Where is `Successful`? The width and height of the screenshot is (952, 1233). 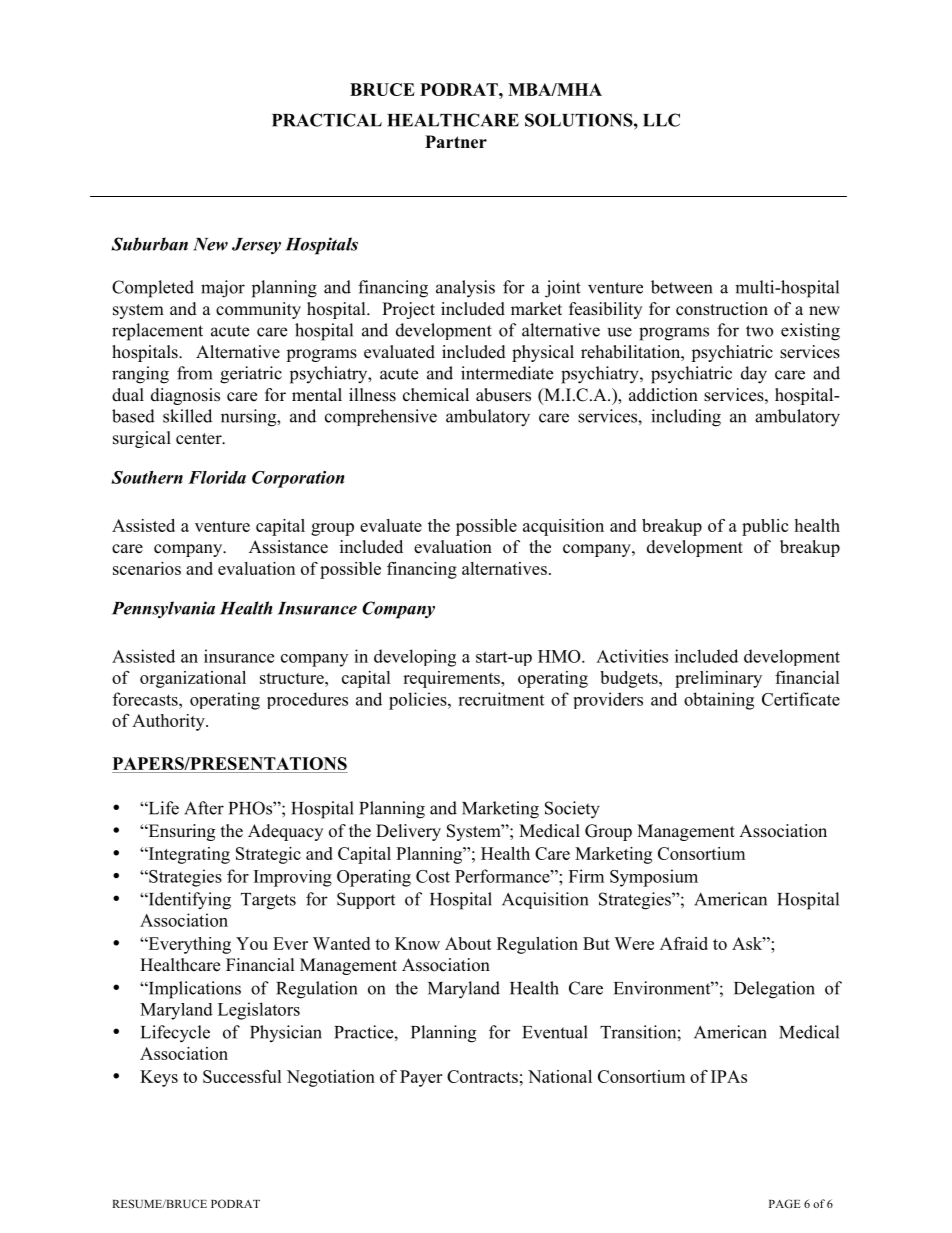
Successful is located at coordinates (242, 1076).
